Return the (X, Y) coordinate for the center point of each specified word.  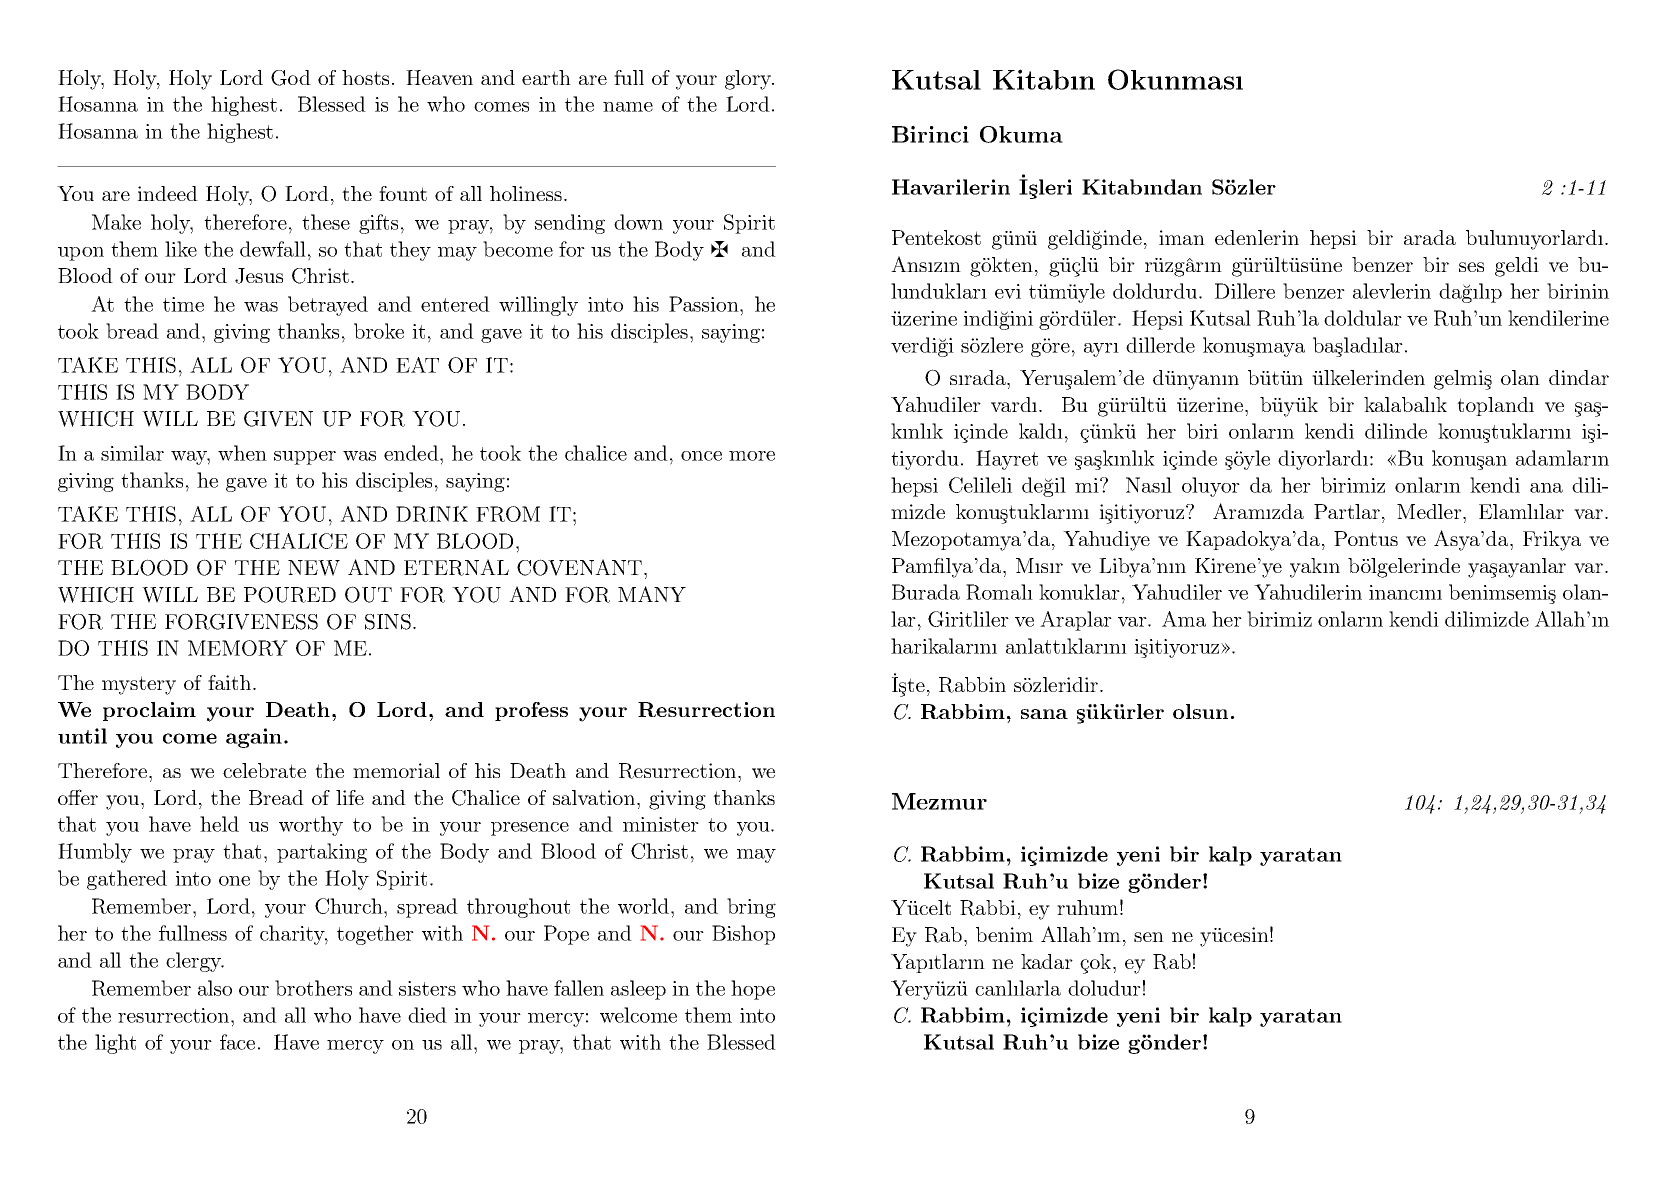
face (237, 1042)
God (291, 78)
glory (749, 80)
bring (751, 908)
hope (753, 990)
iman (1182, 237)
